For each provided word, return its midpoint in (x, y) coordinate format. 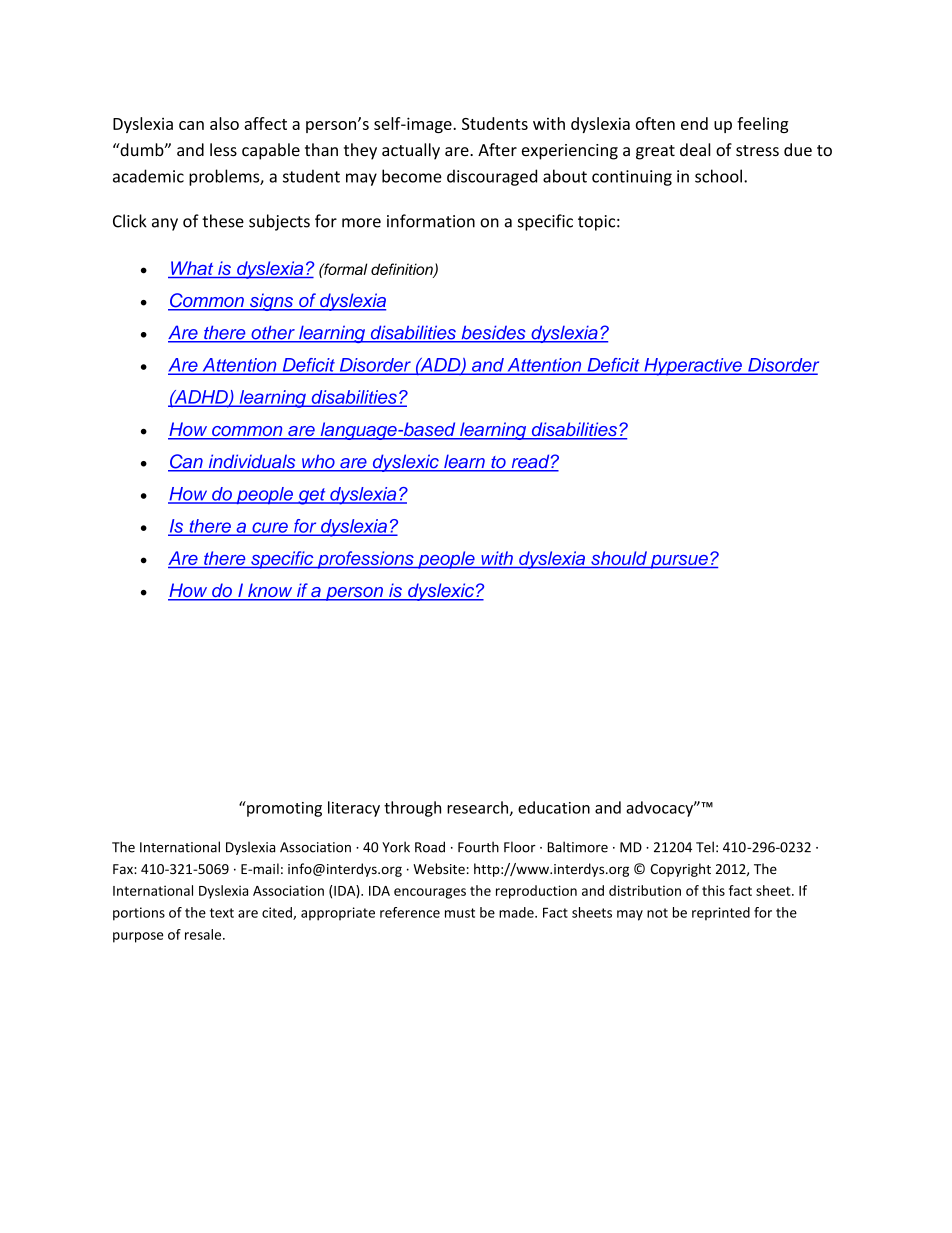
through (412, 809)
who (318, 462)
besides (493, 333)
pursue (679, 562)
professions (365, 560)
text (222, 913)
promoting (283, 809)
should (619, 559)
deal (695, 149)
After (497, 149)
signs (271, 302)
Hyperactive (693, 367)
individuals (252, 462)
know (270, 591)
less (223, 149)
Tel (705, 847)
